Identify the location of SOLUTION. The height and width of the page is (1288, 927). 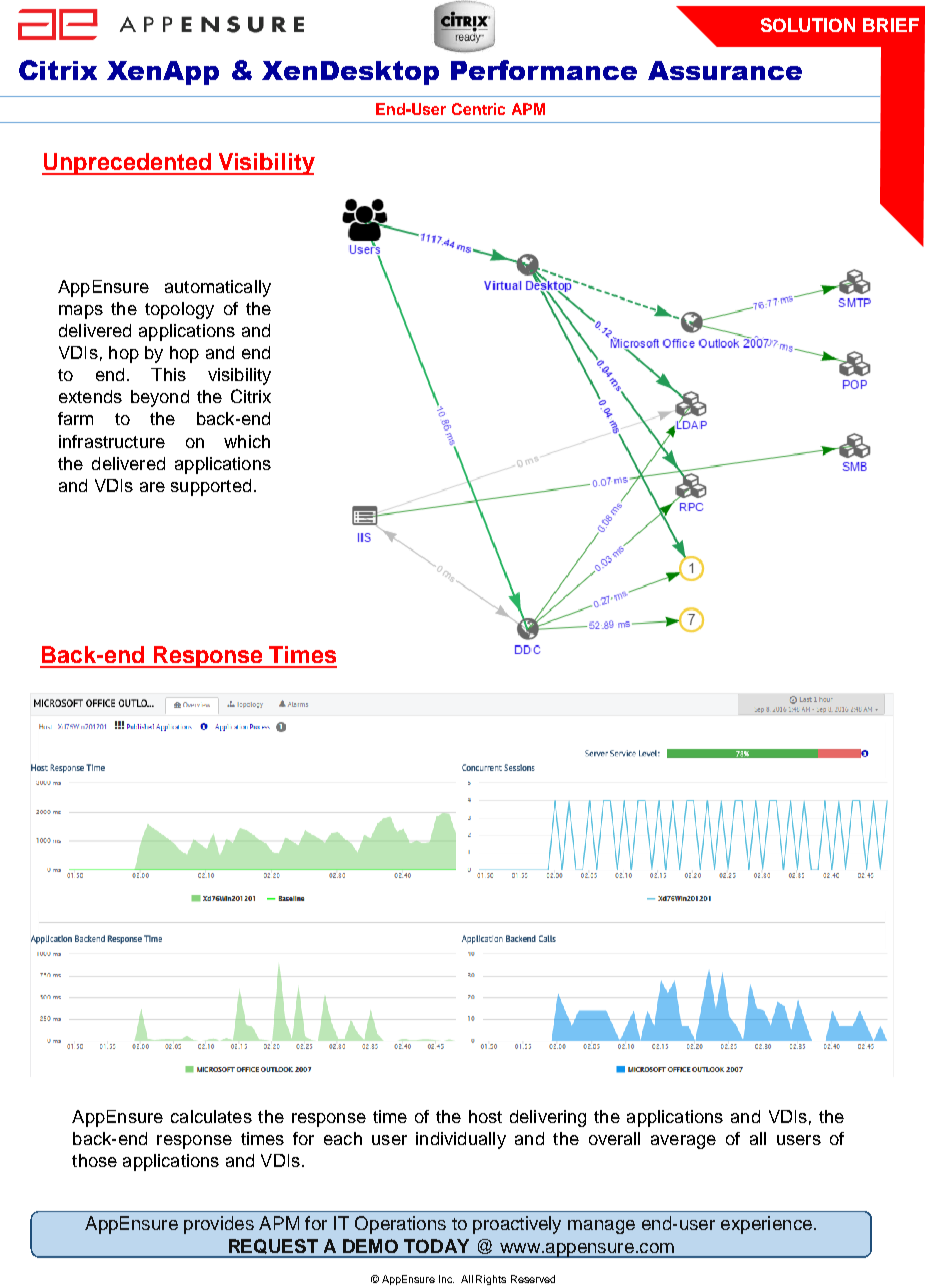
(808, 25).
